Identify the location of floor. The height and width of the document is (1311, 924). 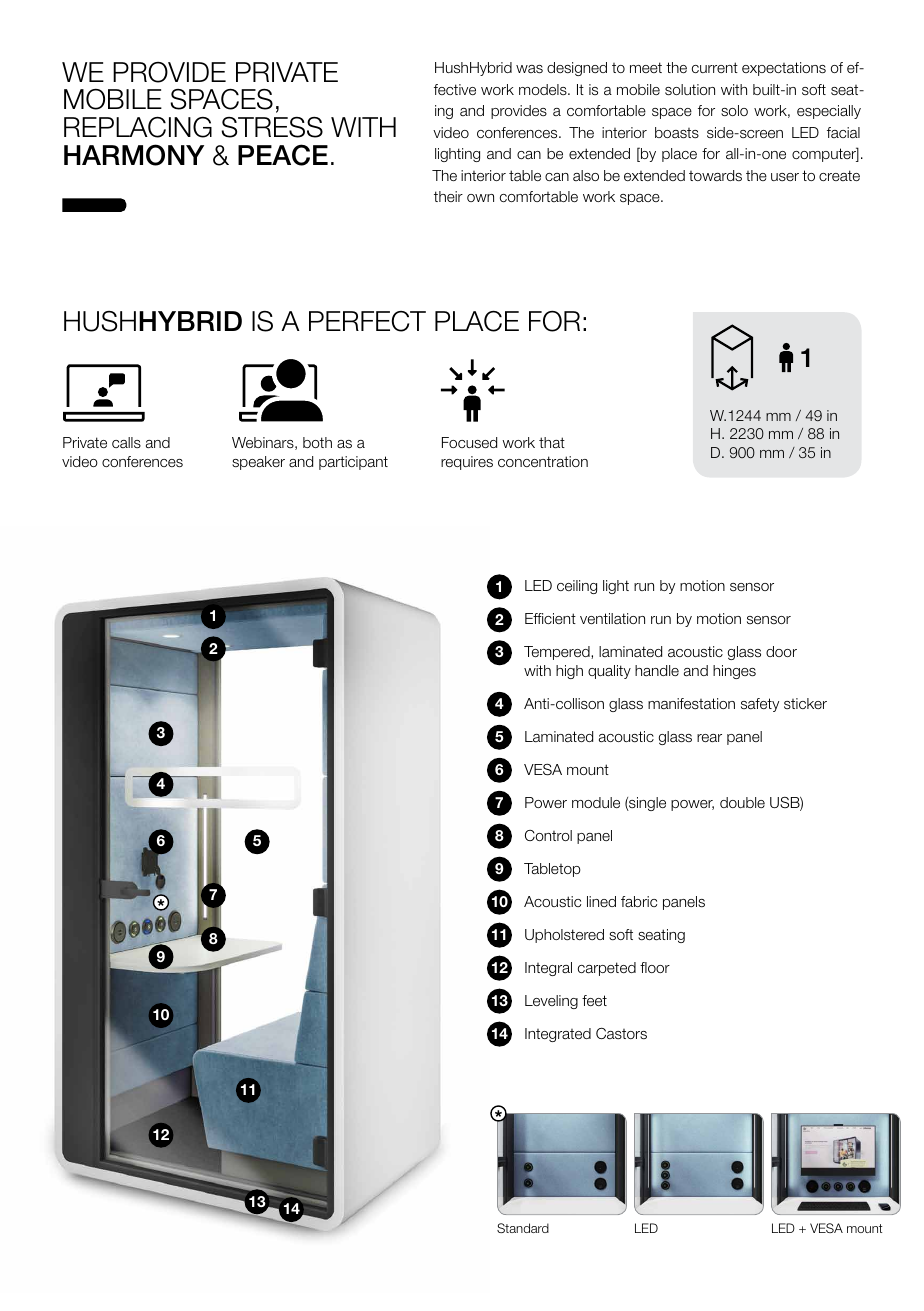
(655, 967).
